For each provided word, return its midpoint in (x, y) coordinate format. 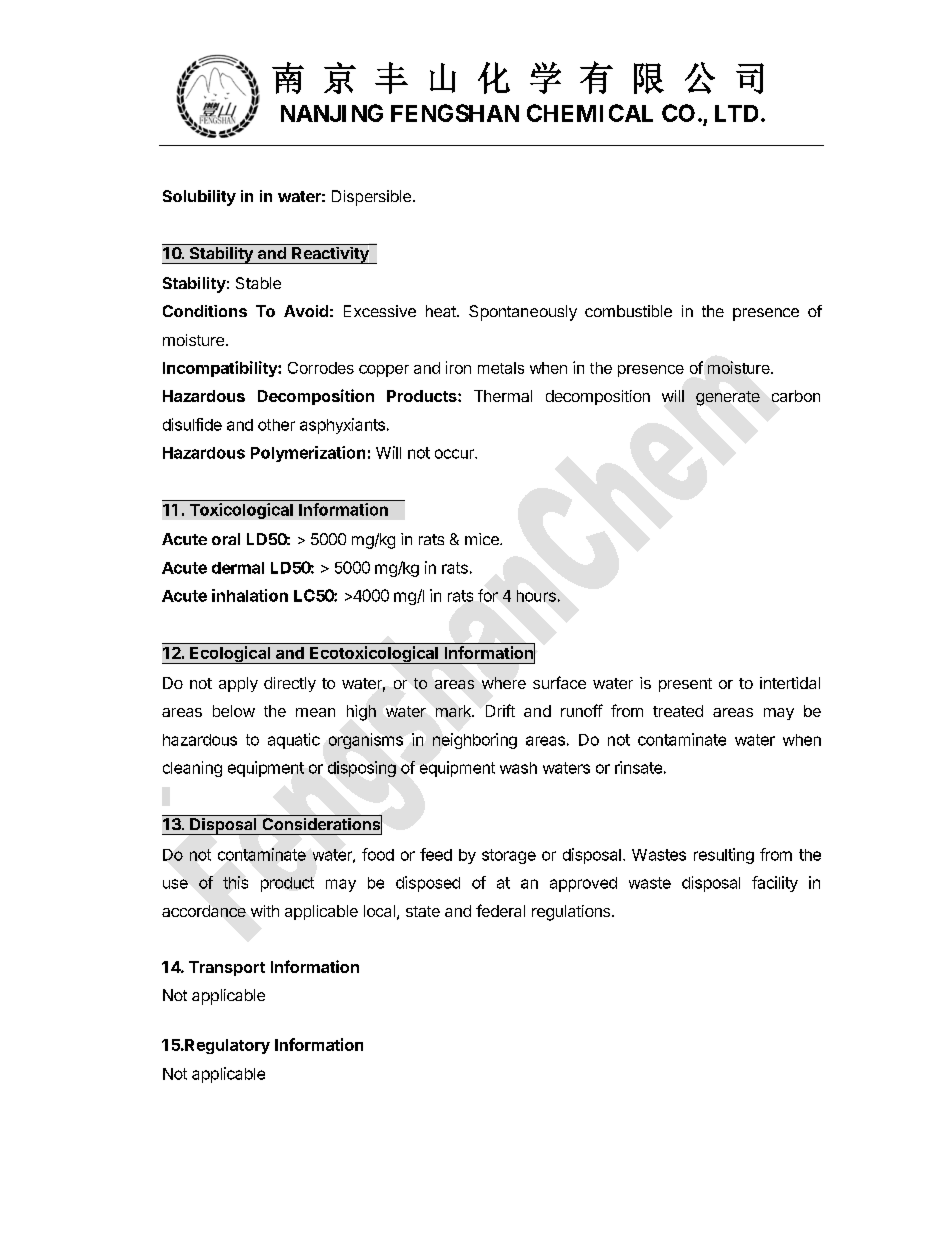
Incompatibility (221, 369)
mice (483, 539)
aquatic (294, 741)
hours (536, 596)
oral (226, 539)
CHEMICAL (590, 113)
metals (501, 368)
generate (728, 398)
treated (678, 711)
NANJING (332, 113)
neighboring (475, 741)
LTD (736, 113)
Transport (227, 968)
